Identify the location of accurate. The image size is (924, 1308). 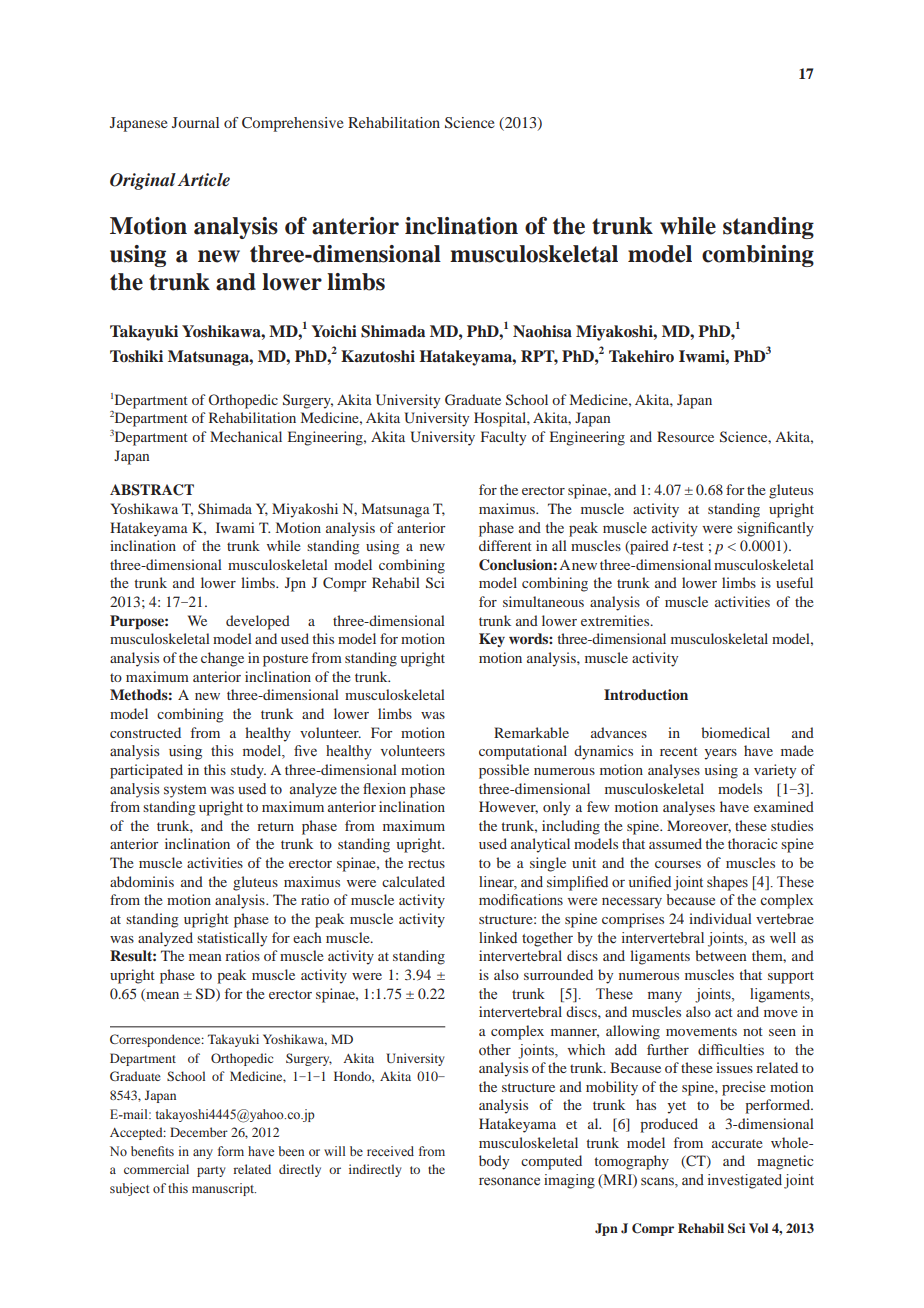
(737, 1143).
